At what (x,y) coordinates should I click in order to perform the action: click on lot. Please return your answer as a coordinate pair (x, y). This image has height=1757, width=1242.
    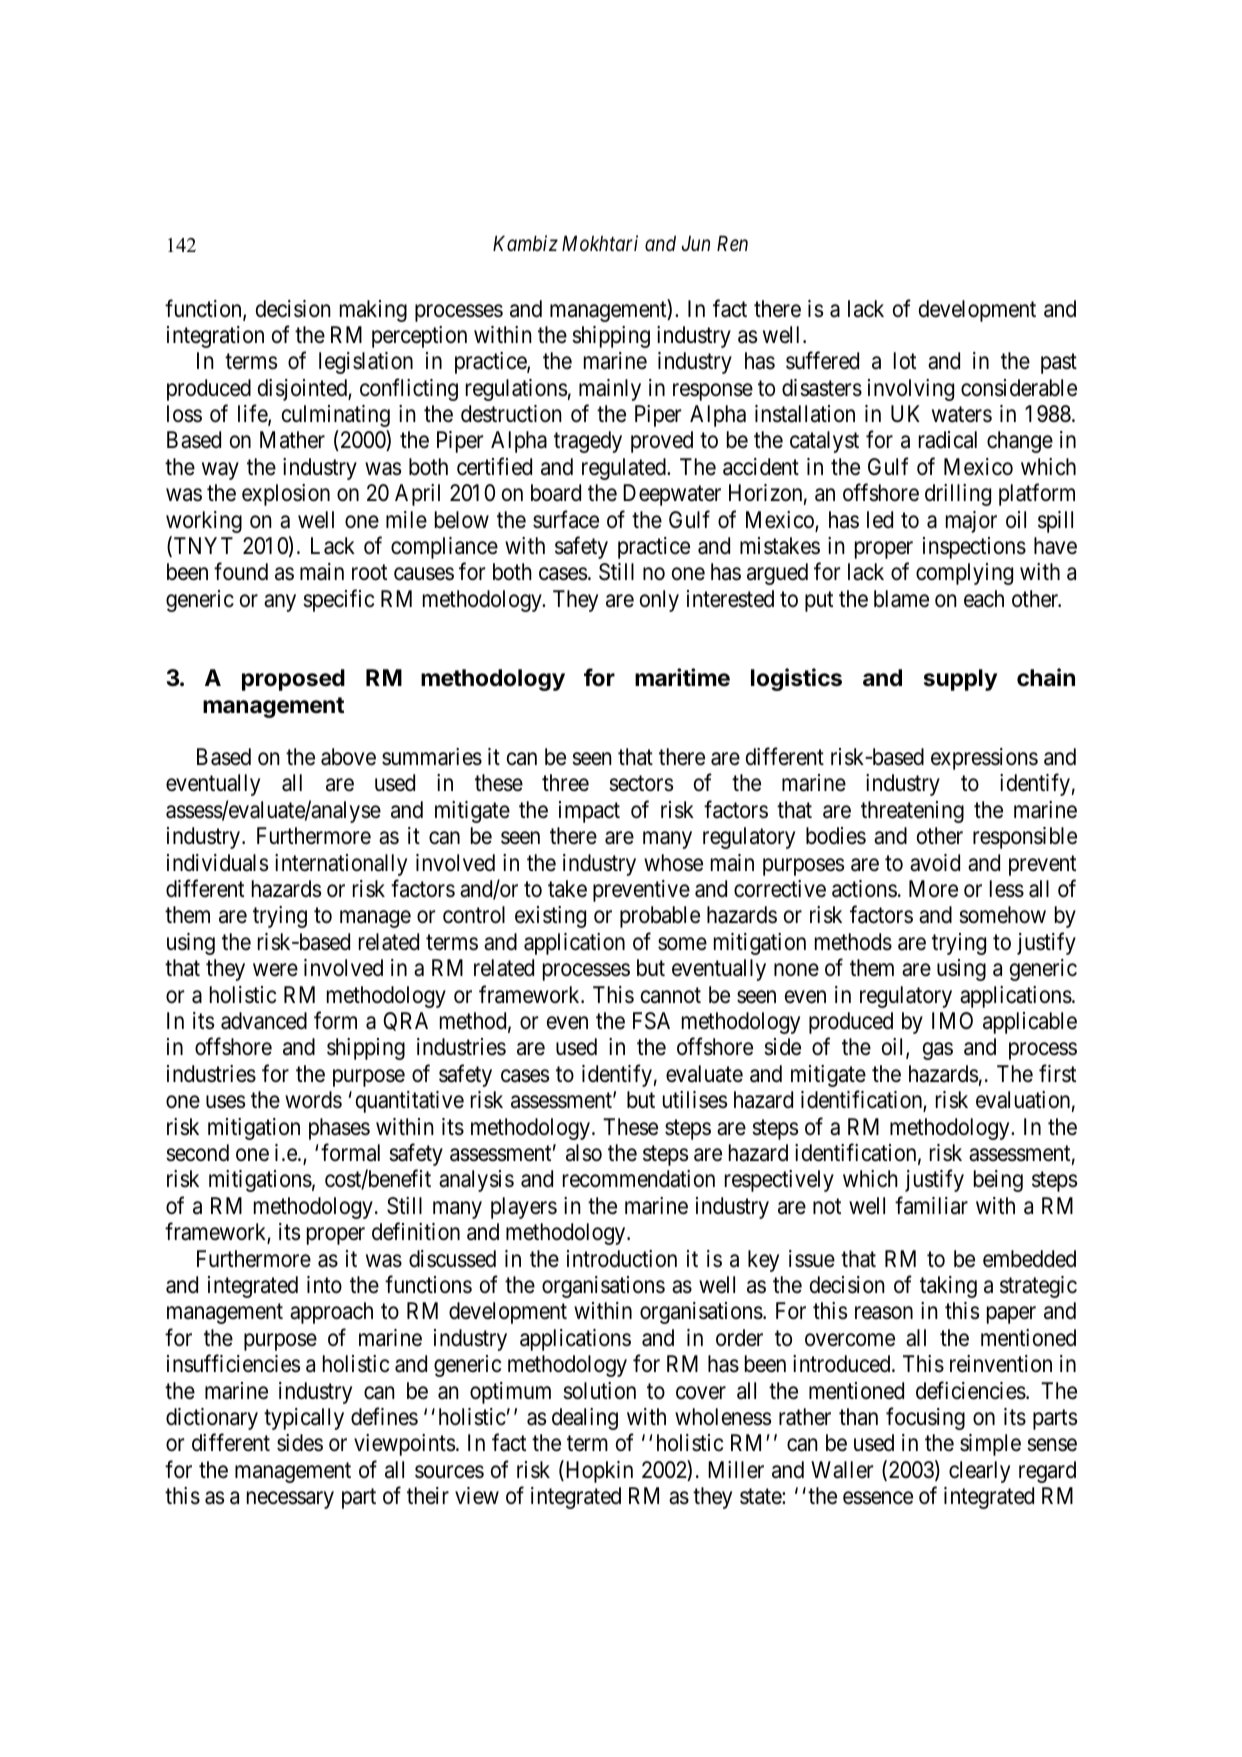
    Looking at the image, I should click on (905, 360).
